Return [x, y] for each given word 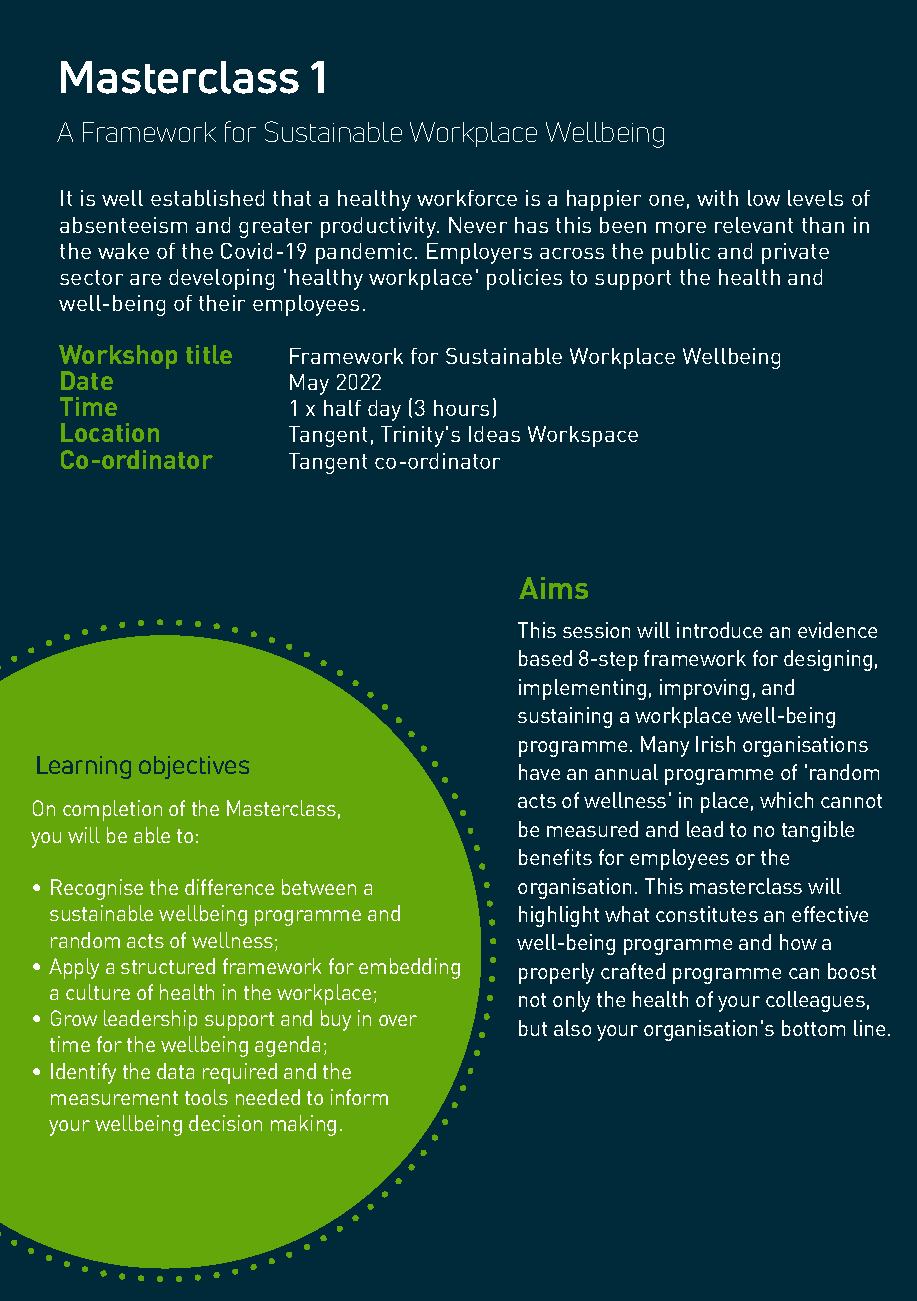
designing [828, 660]
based [545, 658]
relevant [754, 225]
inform [359, 1097]
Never [478, 225]
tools [206, 1097]
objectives [194, 767]
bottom [813, 1028]
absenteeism [123, 225]
